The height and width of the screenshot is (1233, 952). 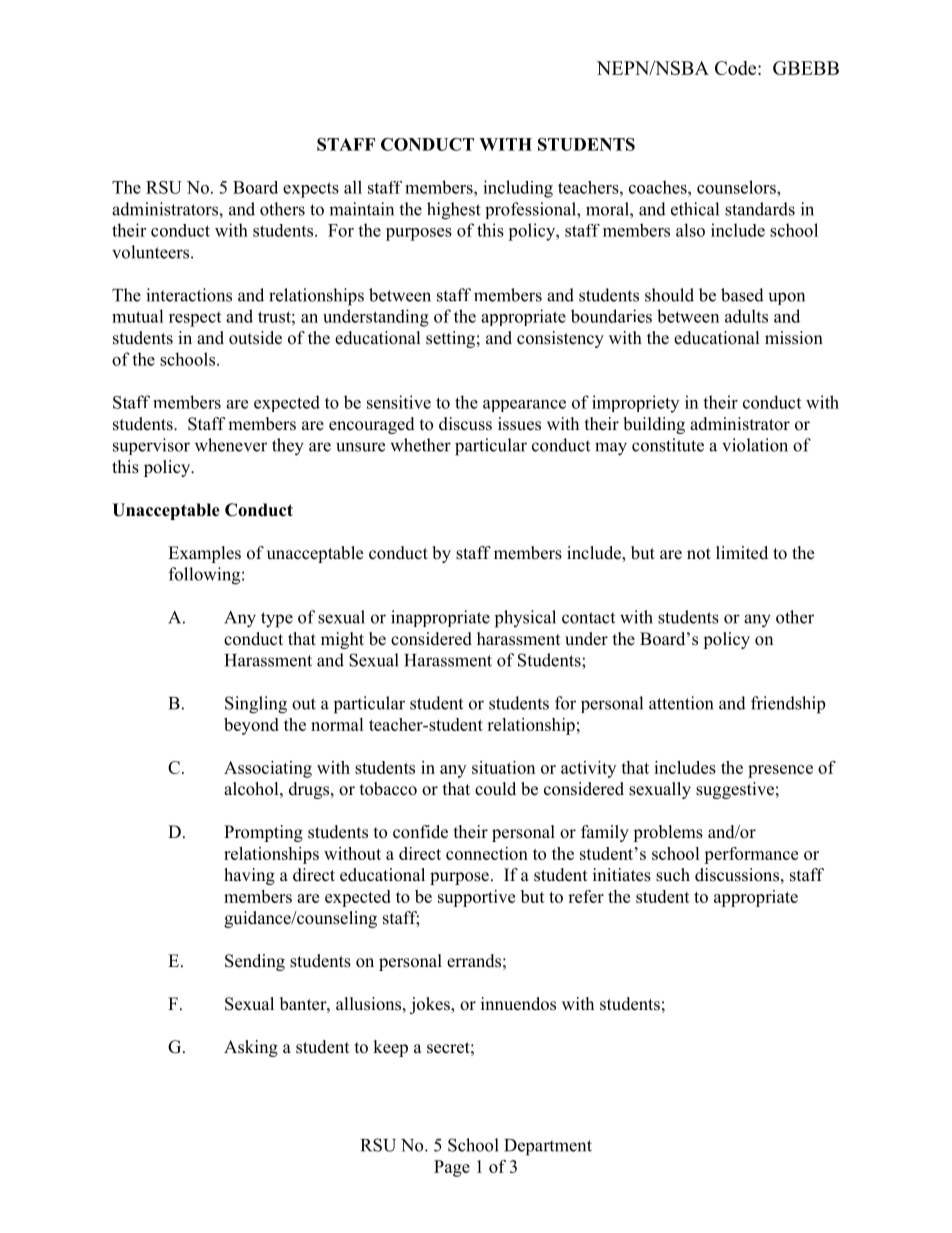 I want to click on Page, so click(x=452, y=1168).
